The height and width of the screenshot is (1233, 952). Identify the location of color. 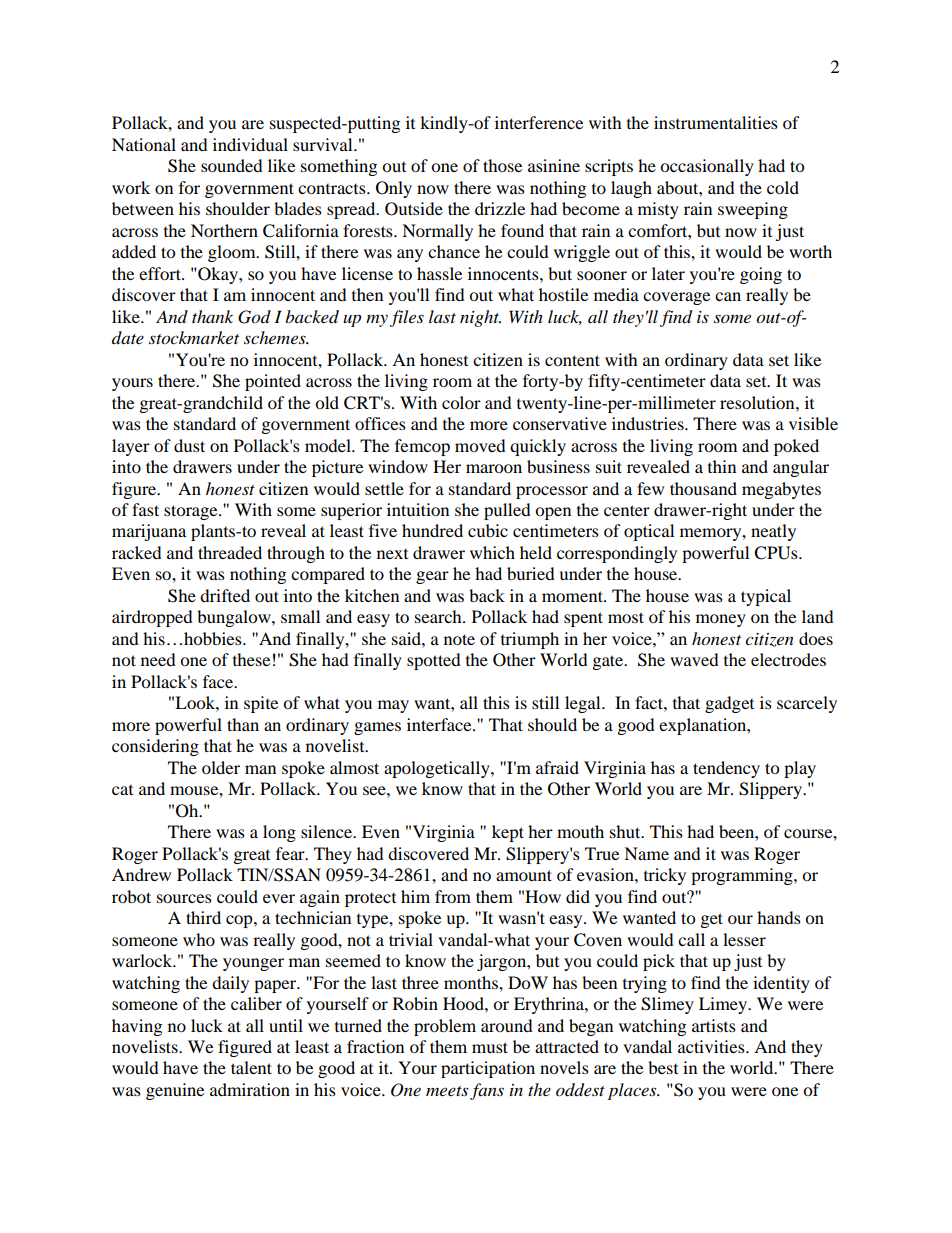
(461, 402).
